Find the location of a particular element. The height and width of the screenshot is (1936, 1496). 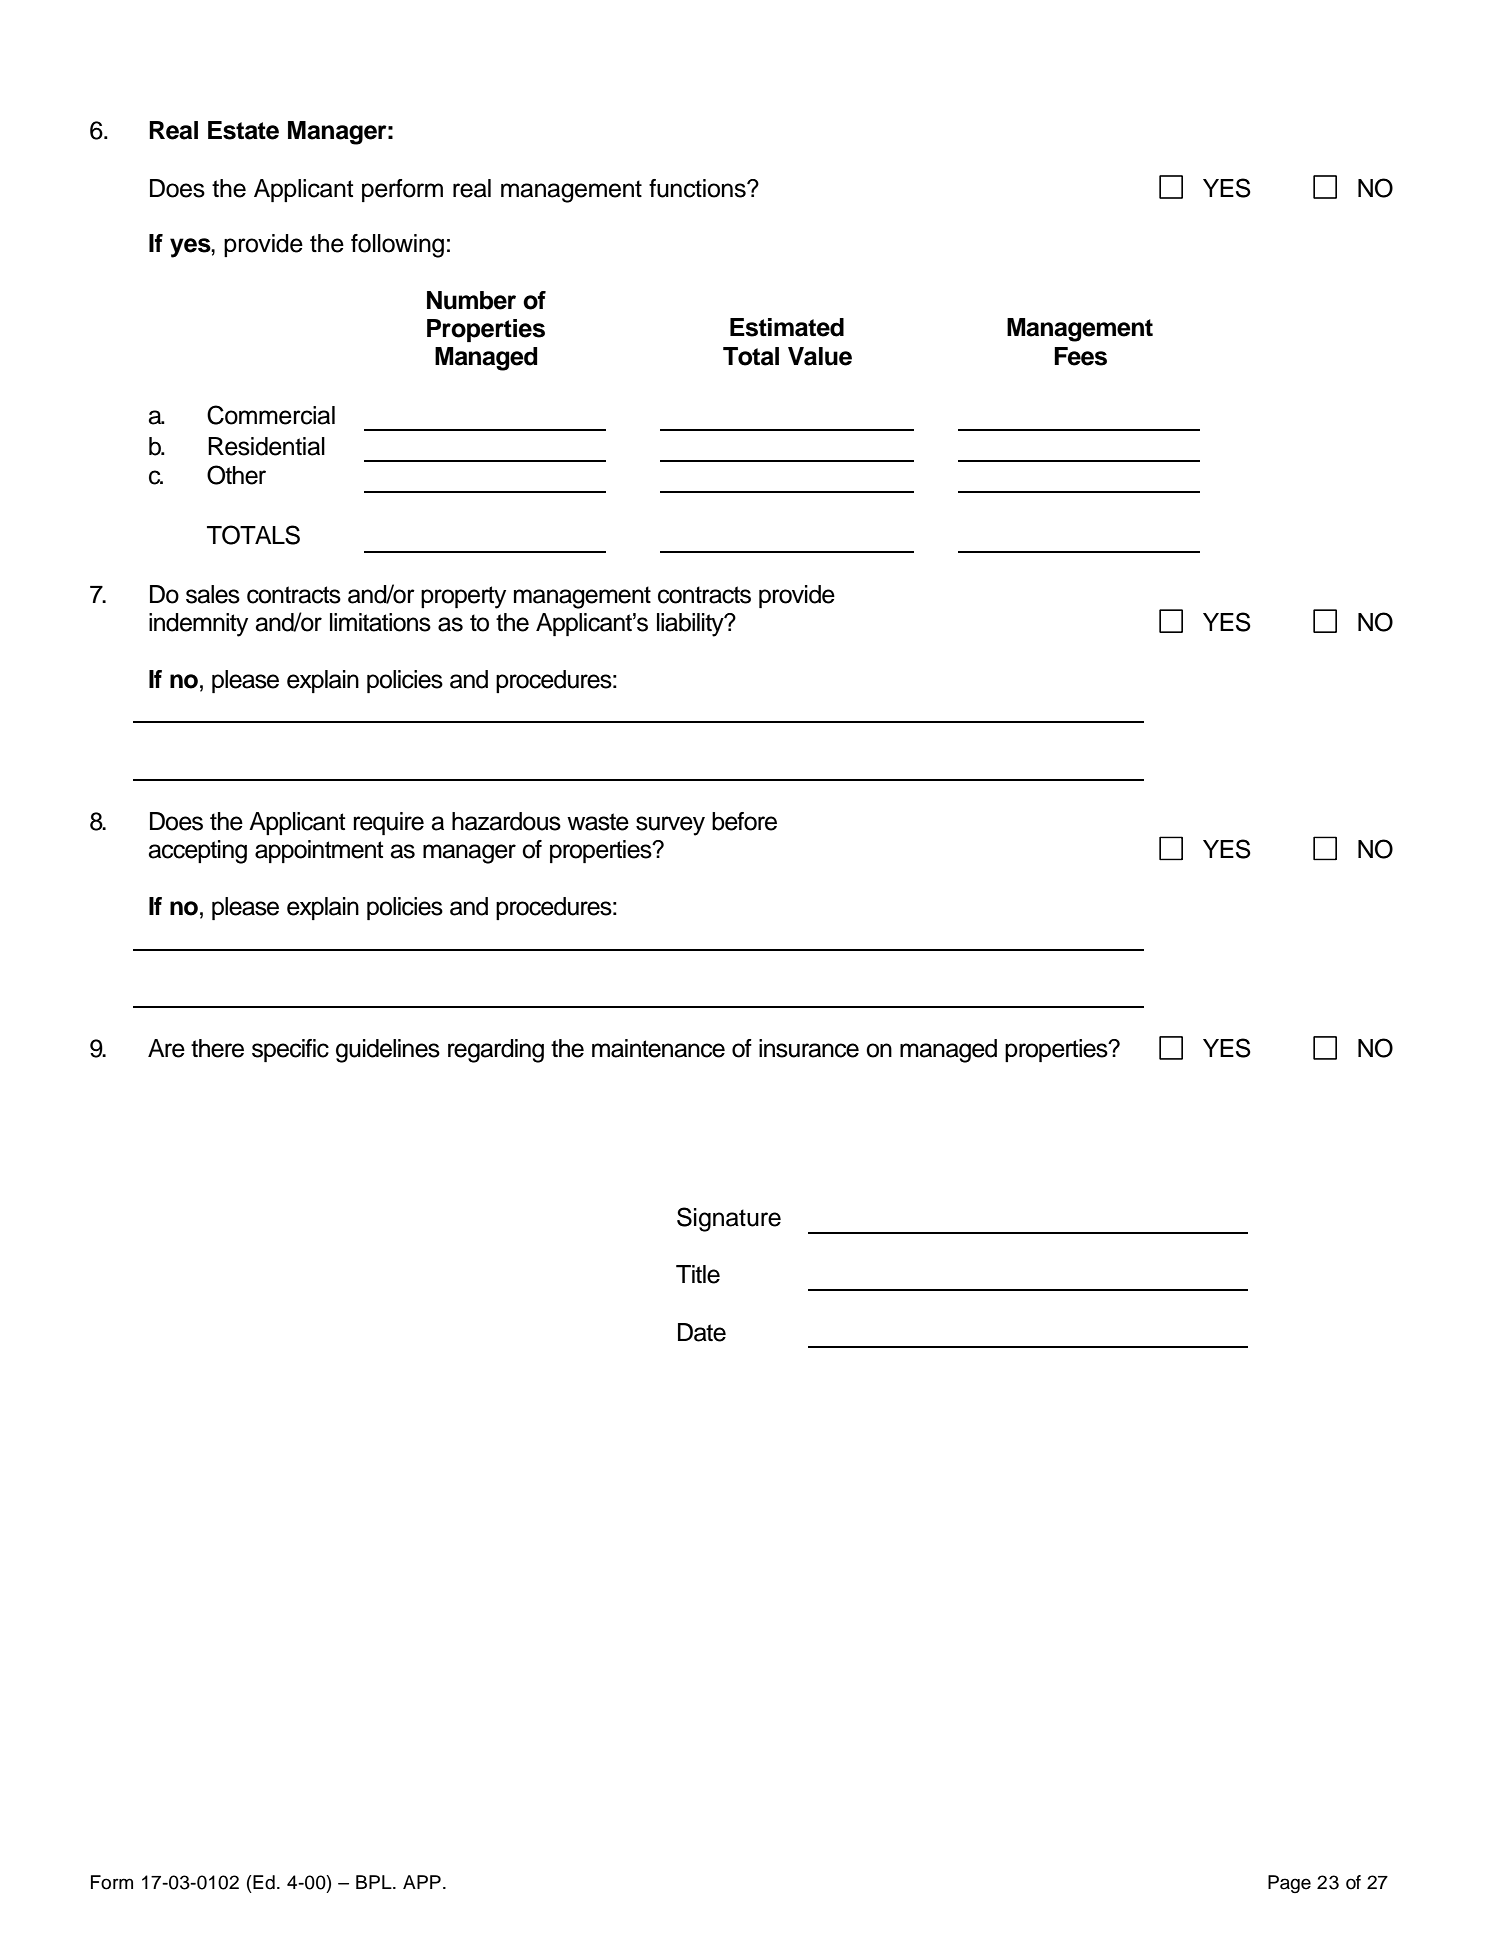

insurance is located at coordinates (809, 1048).
